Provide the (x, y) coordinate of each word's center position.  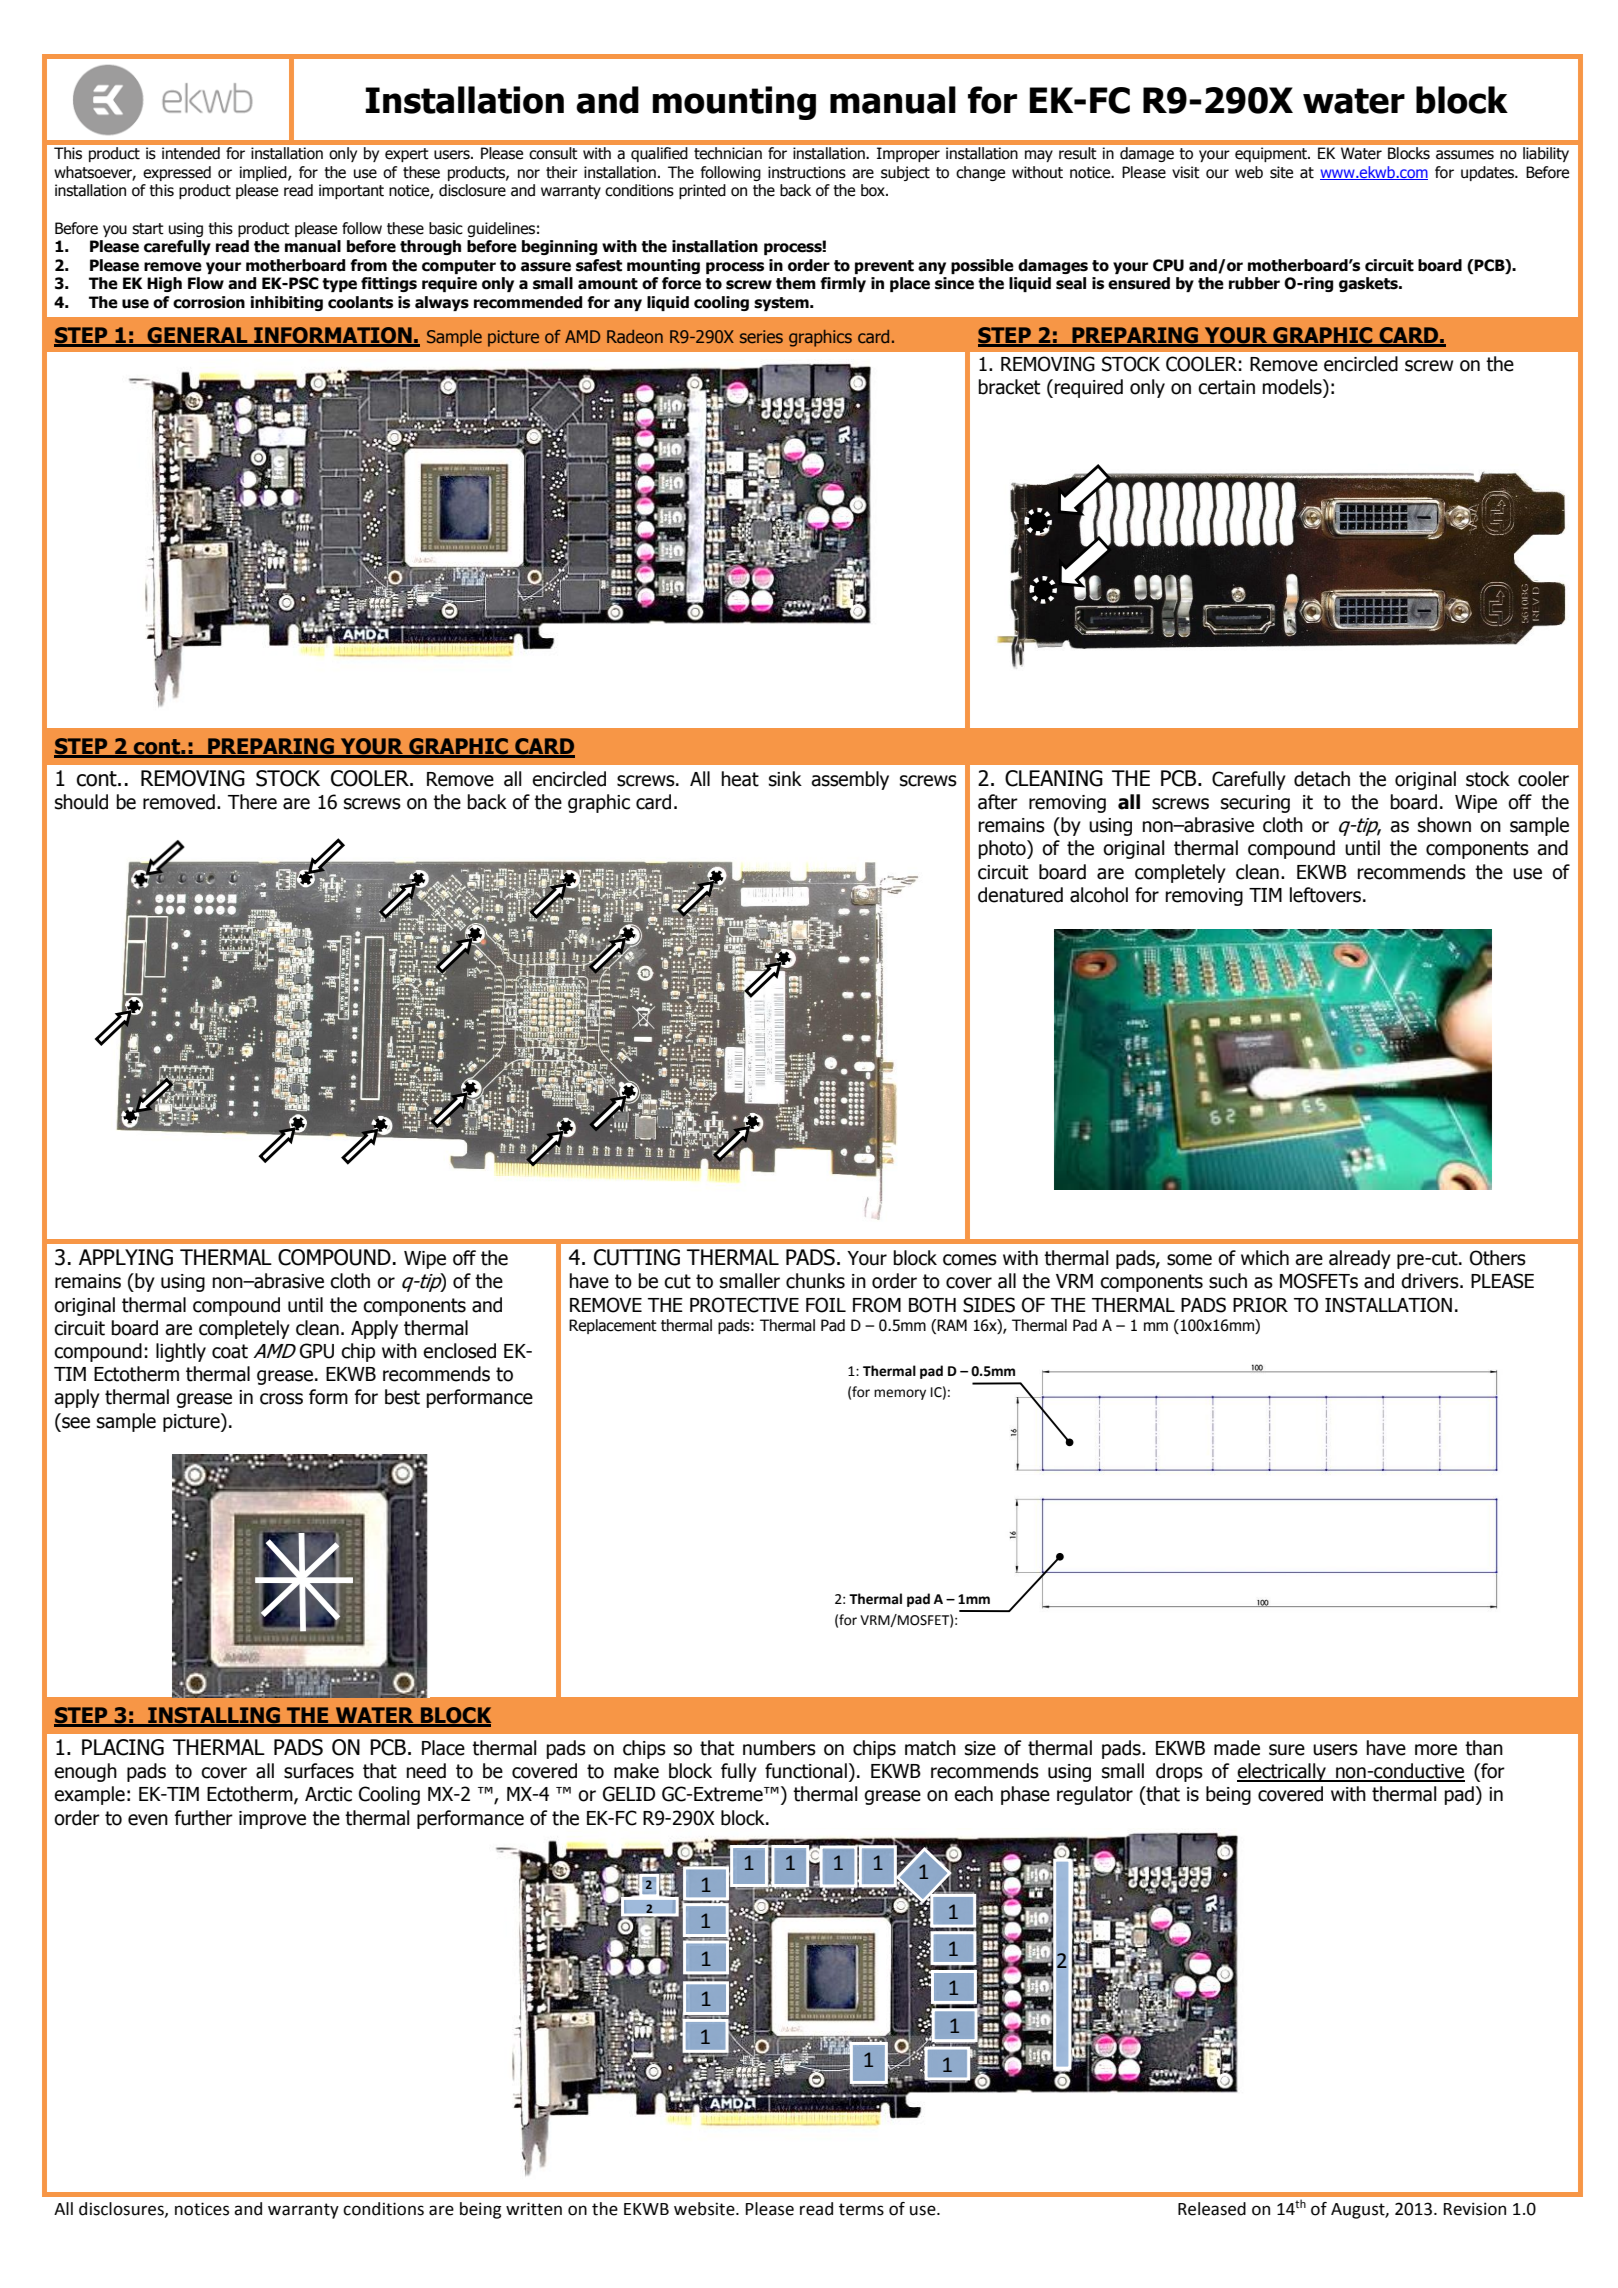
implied (264, 173)
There (252, 802)
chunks (815, 1281)
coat (230, 1351)
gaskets (1369, 284)
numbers (779, 1748)
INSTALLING (214, 1716)
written (534, 2209)
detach (1322, 779)
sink (785, 779)
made (1237, 1748)
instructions (807, 172)
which (1265, 1258)
